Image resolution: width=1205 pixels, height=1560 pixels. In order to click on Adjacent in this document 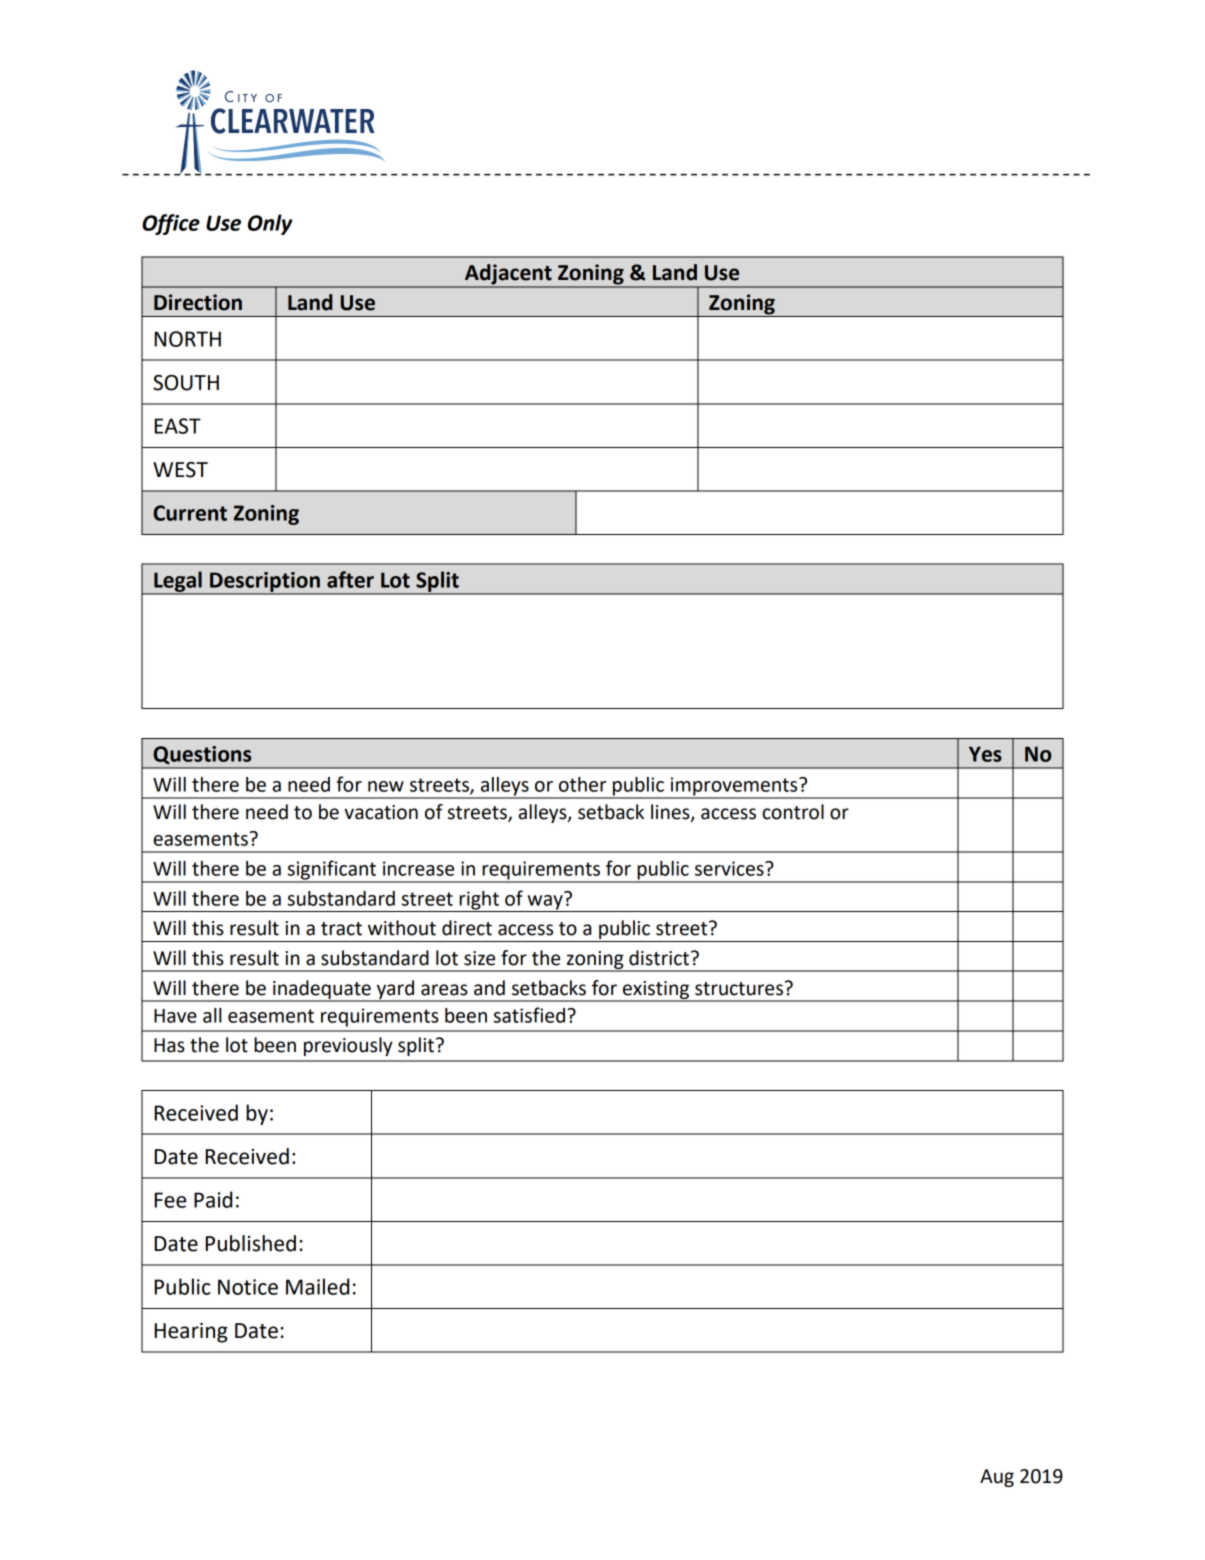, I will do `click(508, 275)`.
